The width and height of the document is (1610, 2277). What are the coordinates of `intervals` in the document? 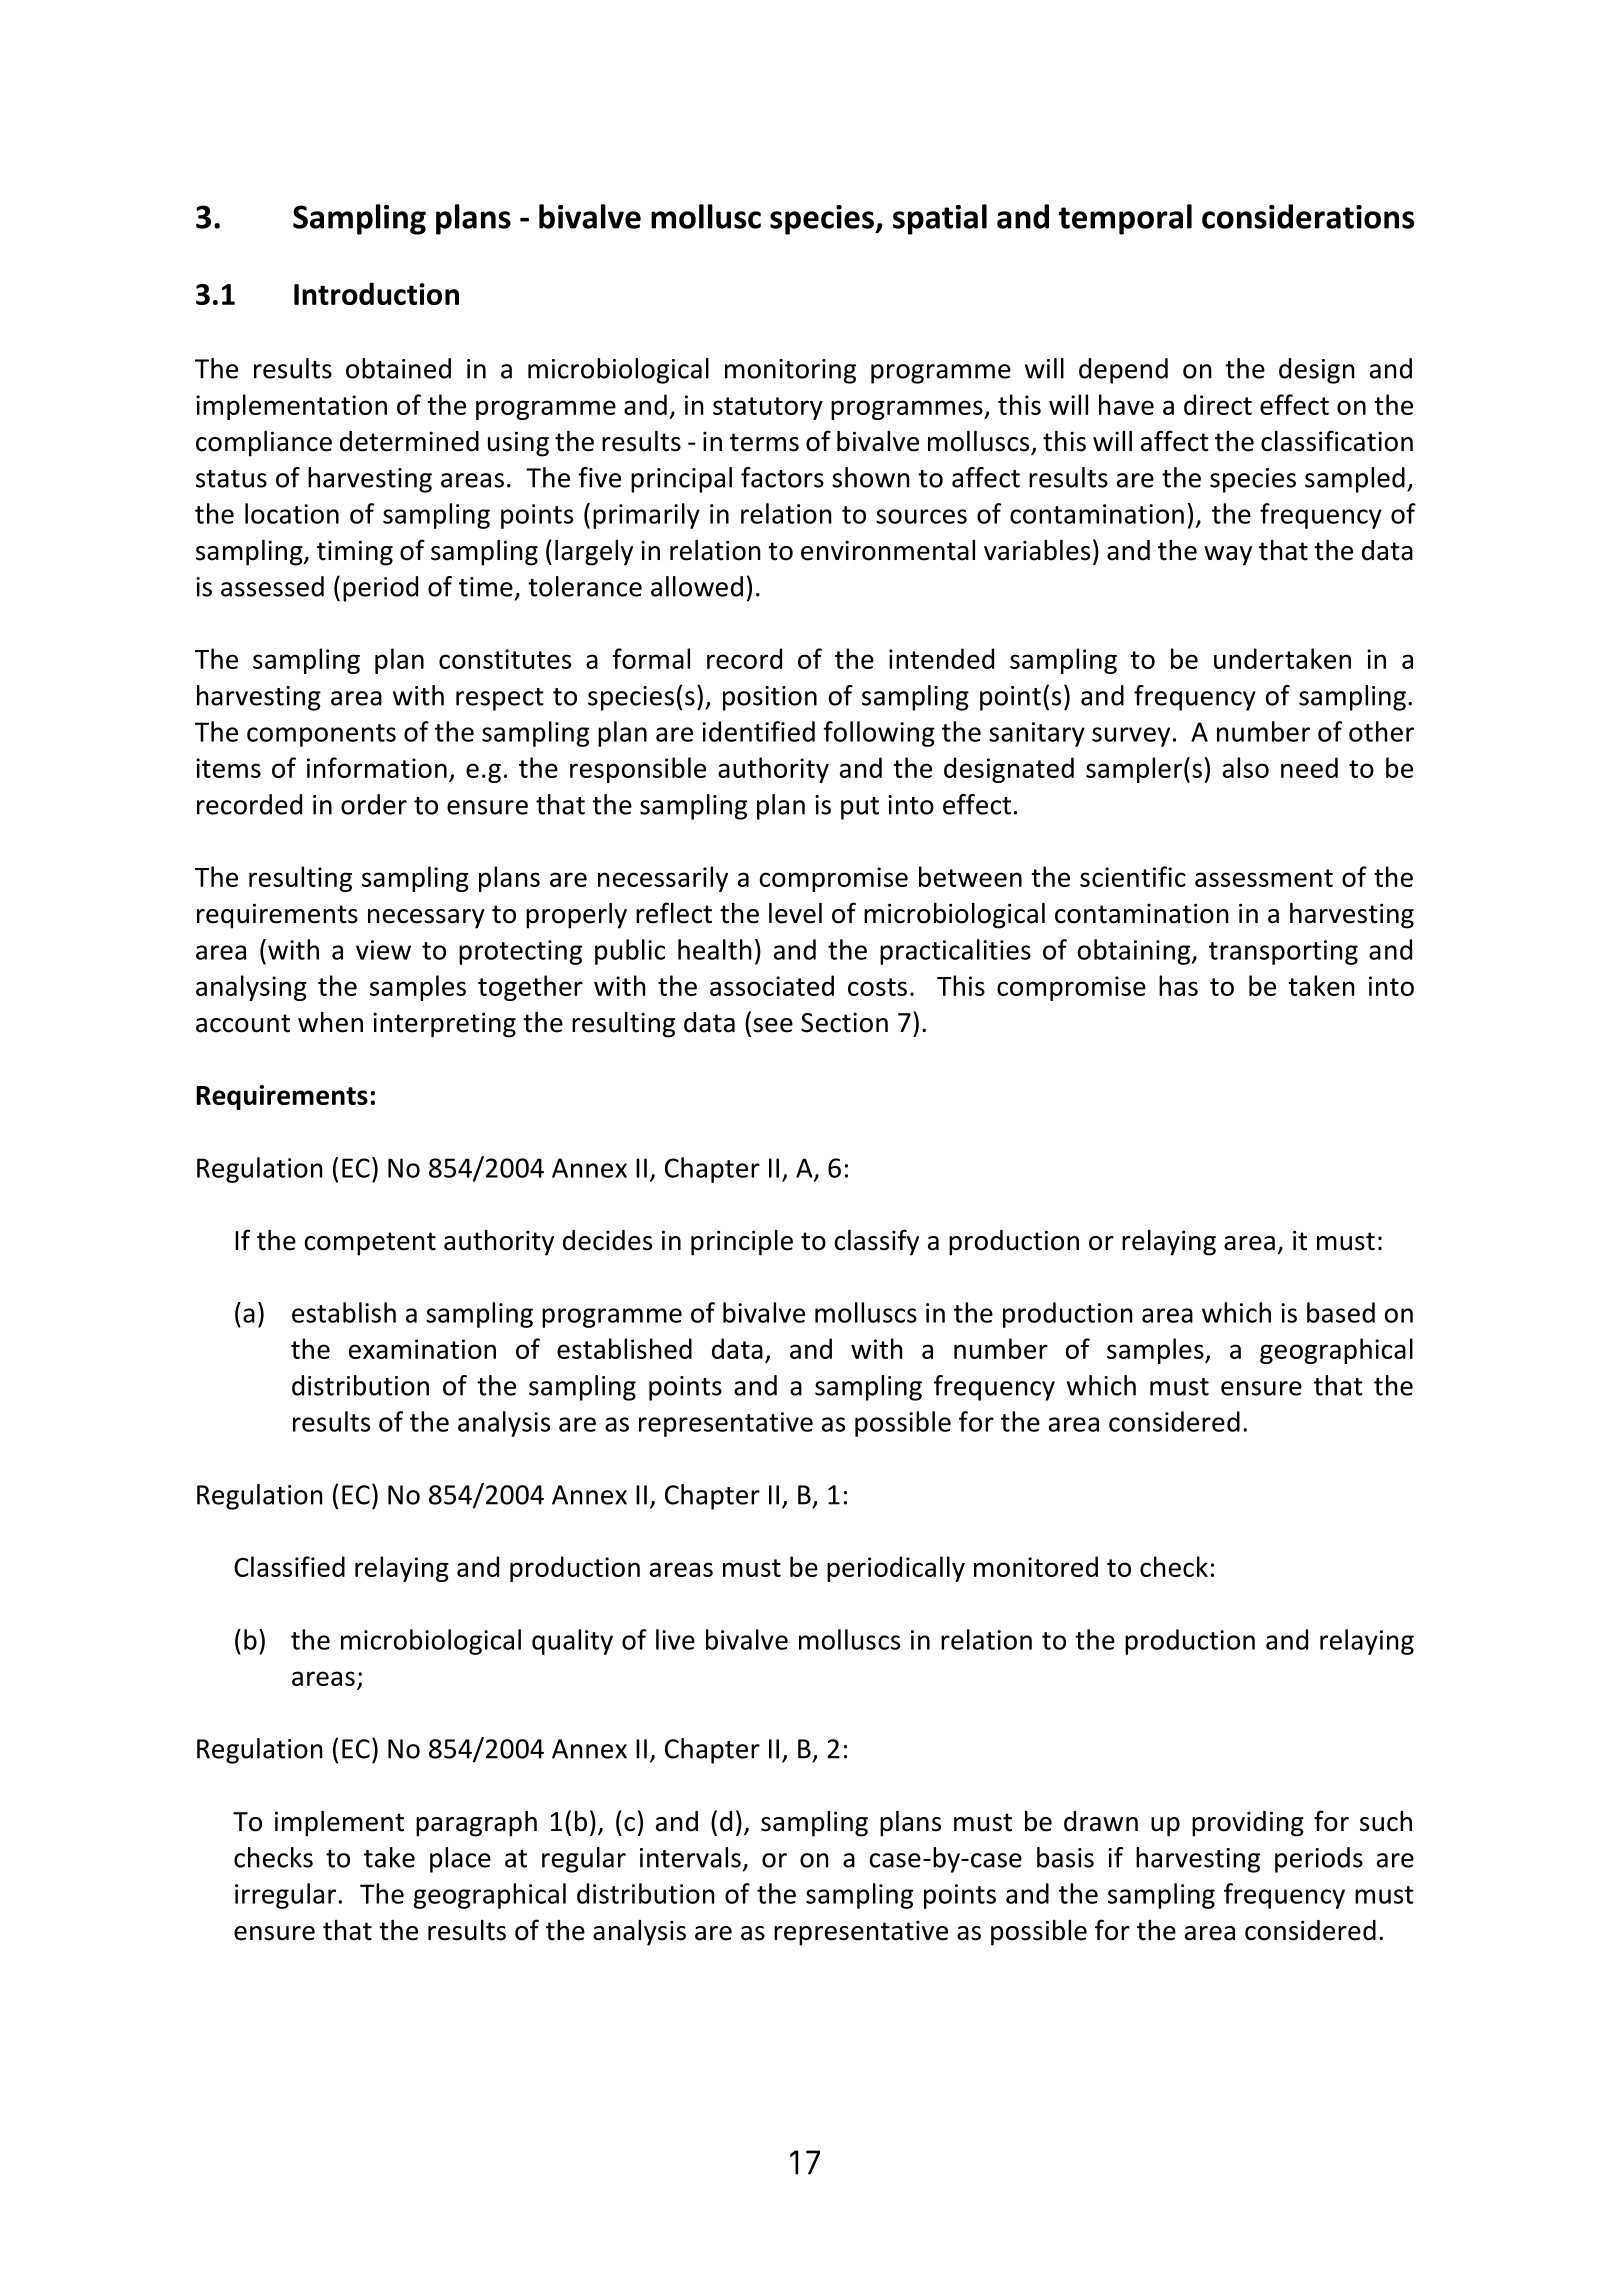 It's located at (690, 1857).
